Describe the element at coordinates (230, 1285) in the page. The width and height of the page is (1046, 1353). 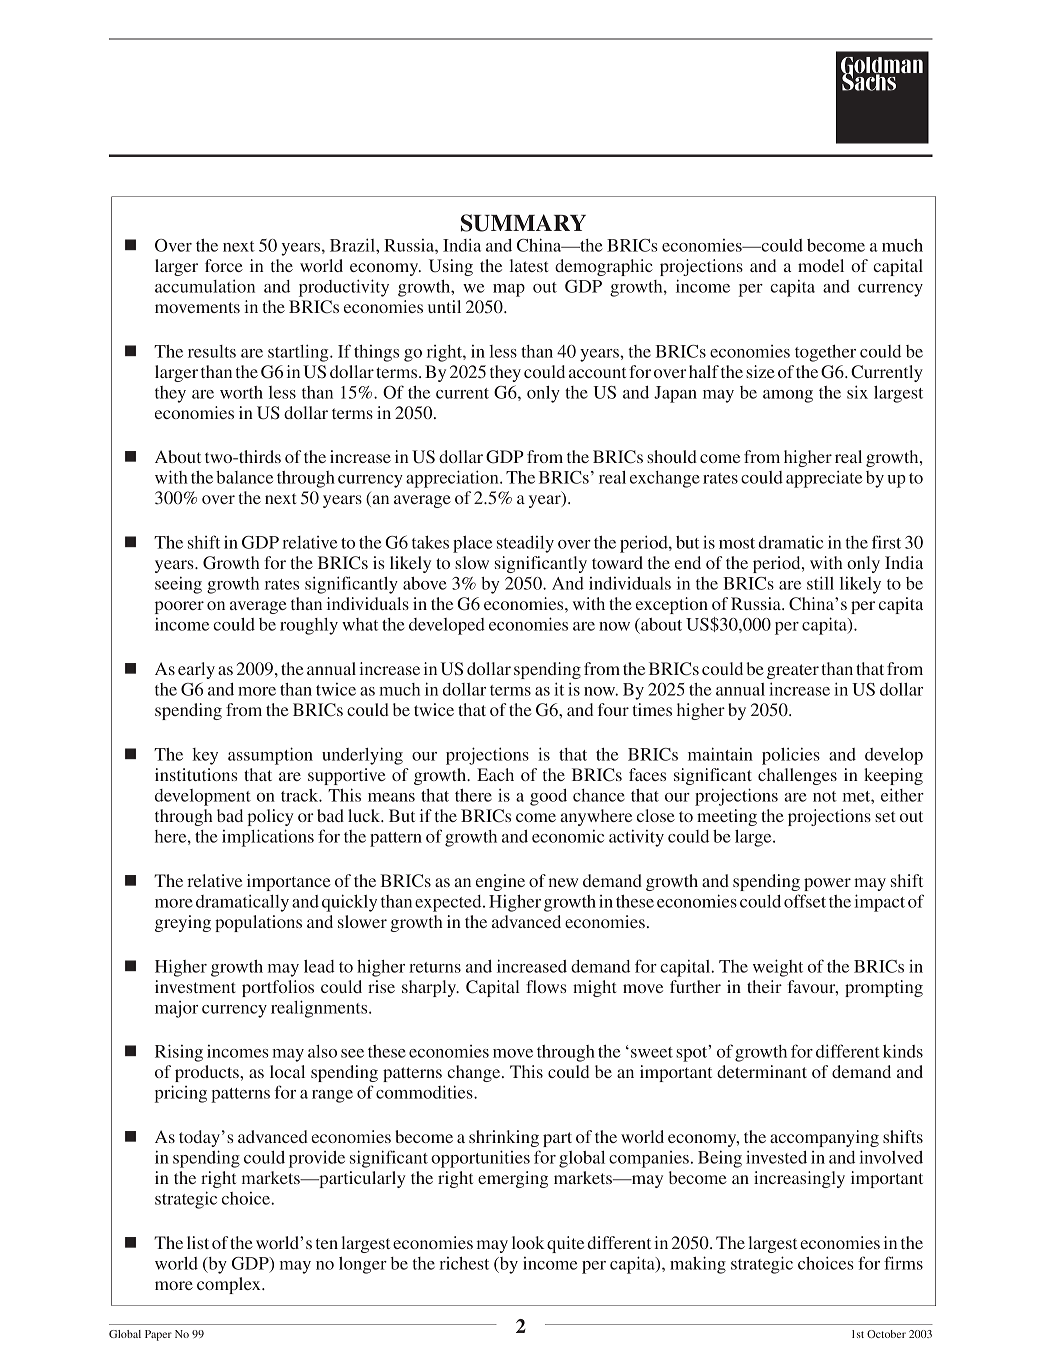
I see `complex` at that location.
